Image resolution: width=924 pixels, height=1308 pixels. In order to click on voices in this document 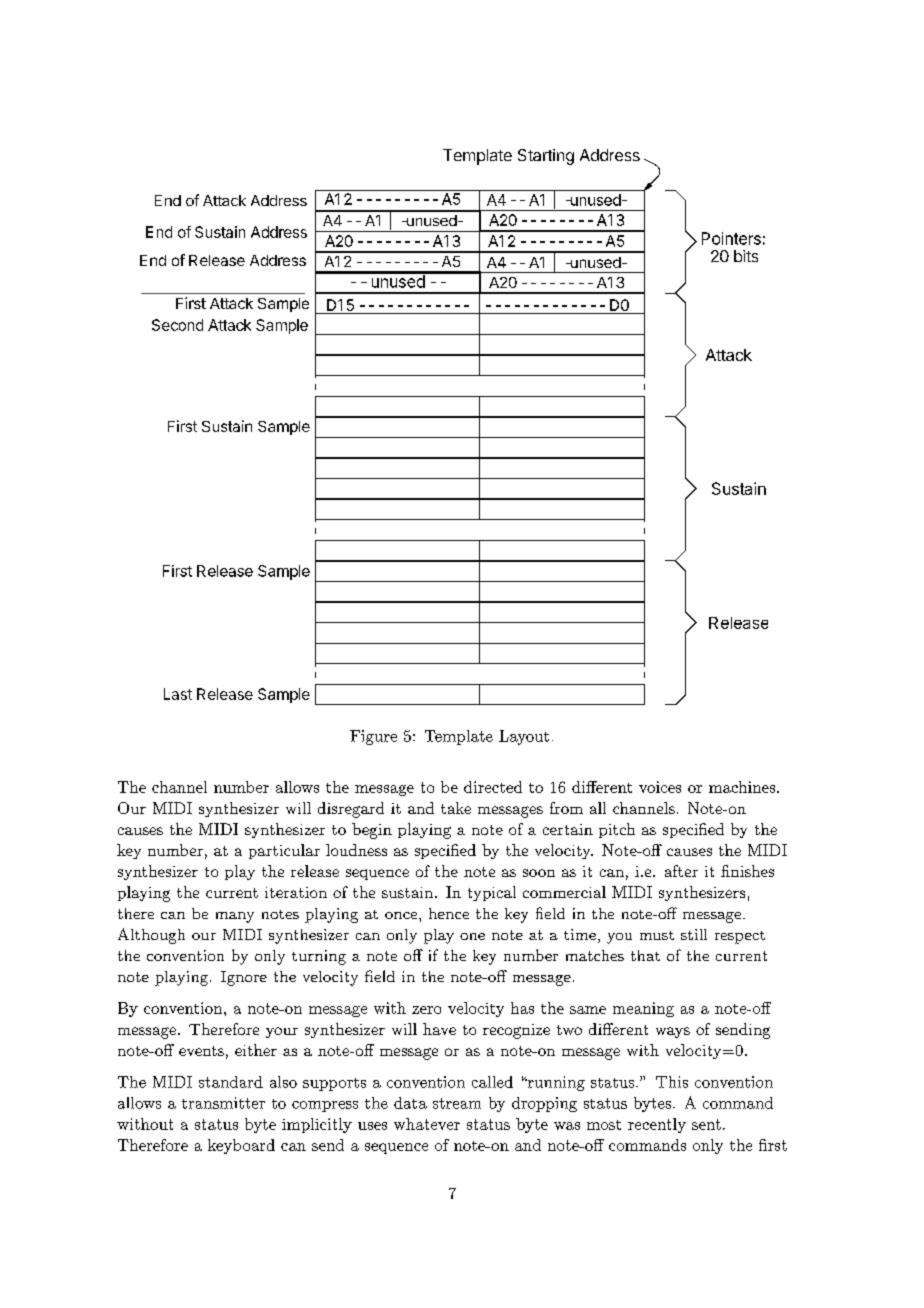, I will do `click(660, 787)`.
